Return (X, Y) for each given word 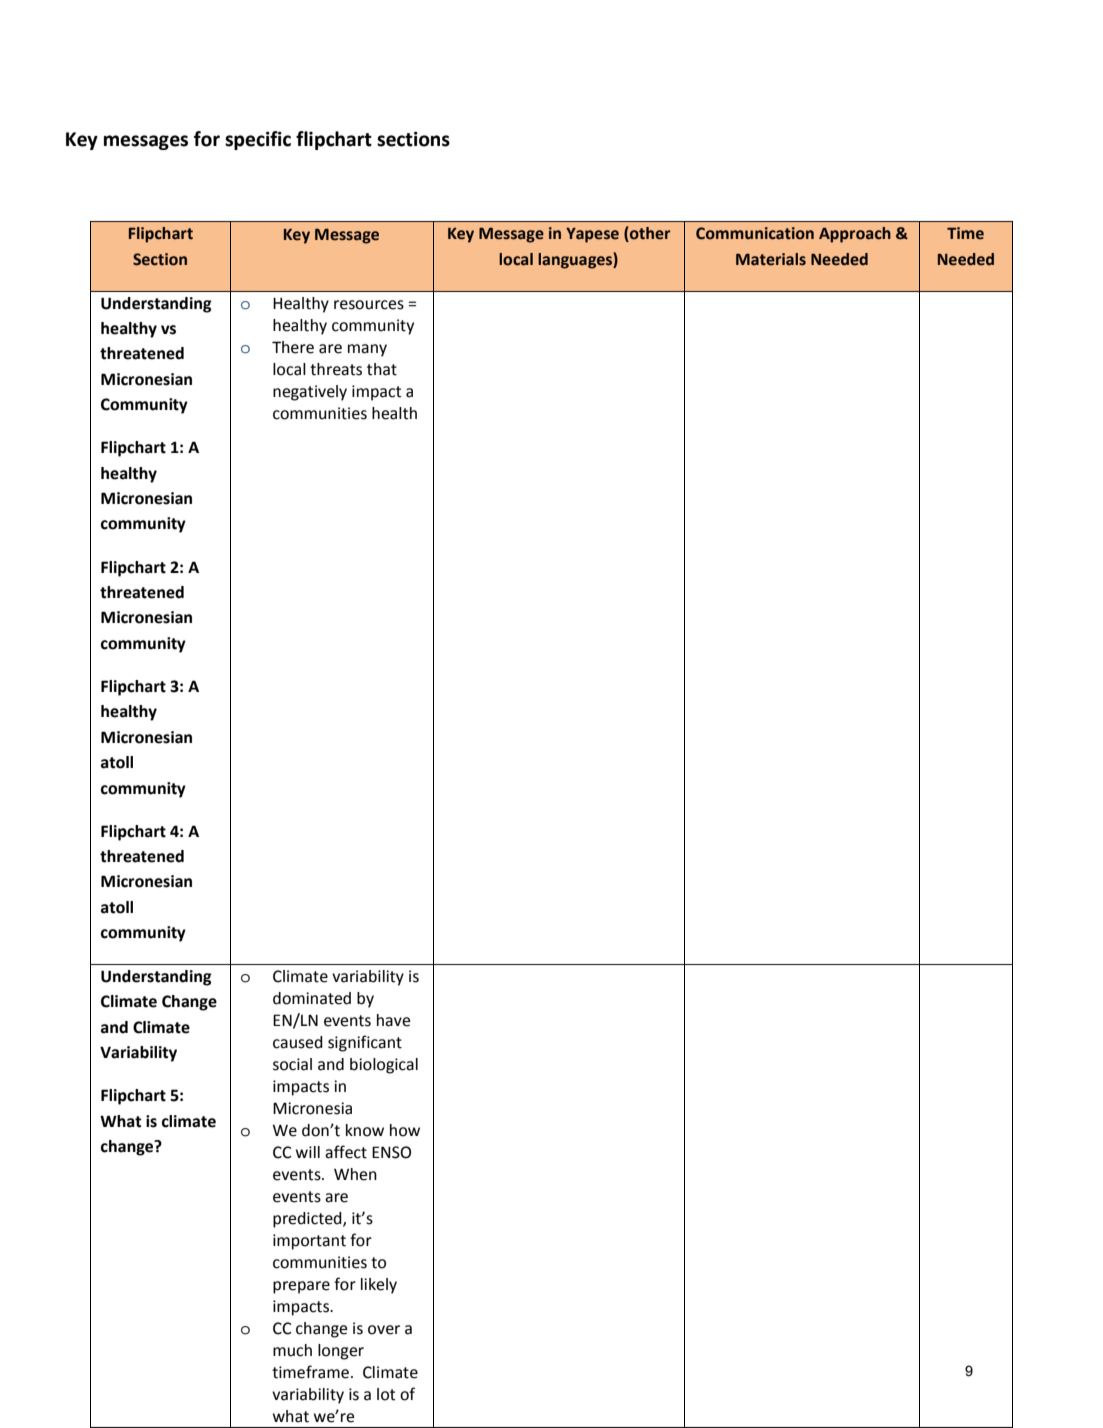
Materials (771, 259)
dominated (312, 998)
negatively (310, 393)
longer (341, 1352)
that (382, 369)
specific (258, 140)
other (649, 234)
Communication (755, 233)
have (393, 1020)
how (405, 1130)
